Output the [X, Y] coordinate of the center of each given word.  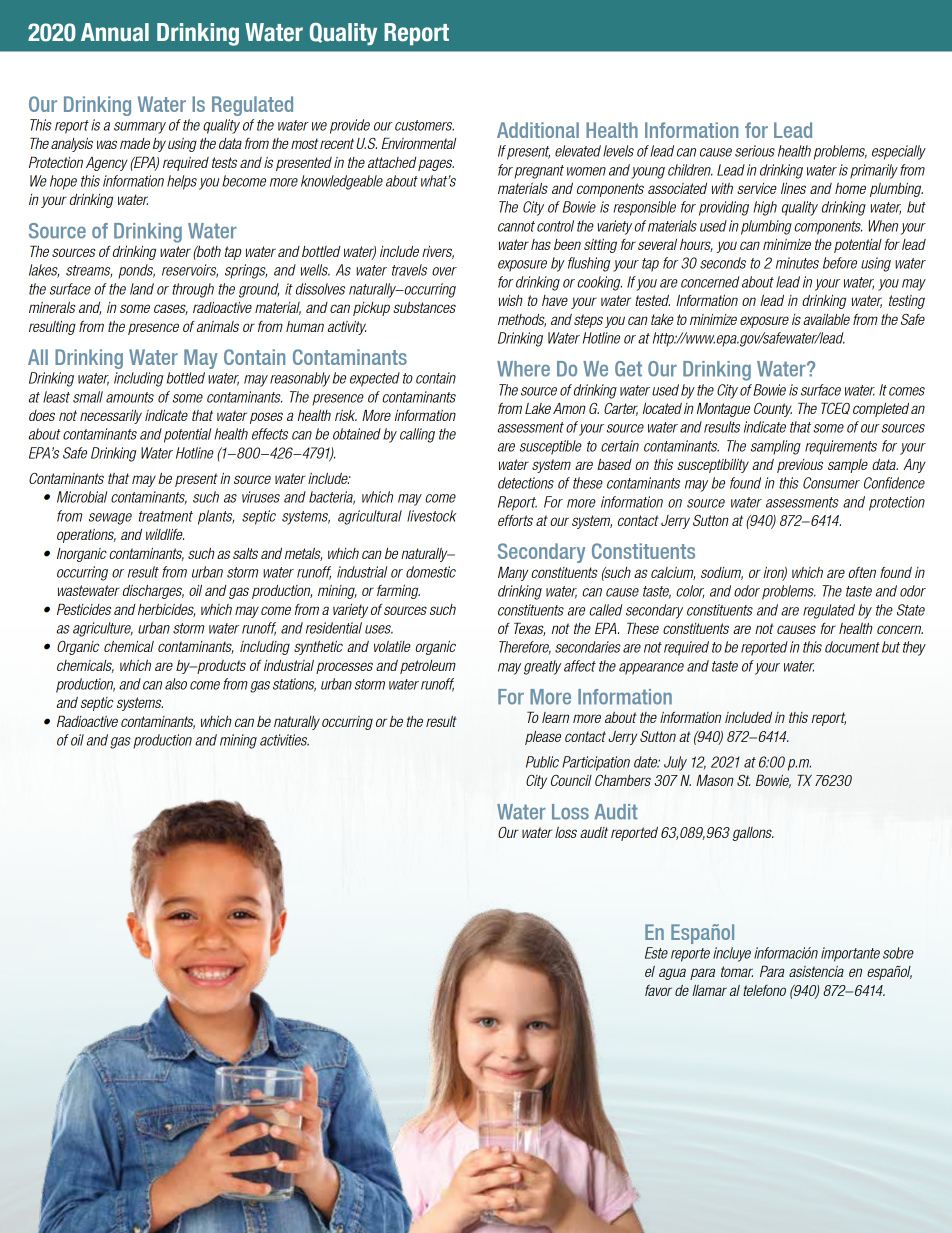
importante [850, 954]
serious [755, 151]
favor [658, 990]
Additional [538, 130]
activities [284, 740]
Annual [115, 32]
